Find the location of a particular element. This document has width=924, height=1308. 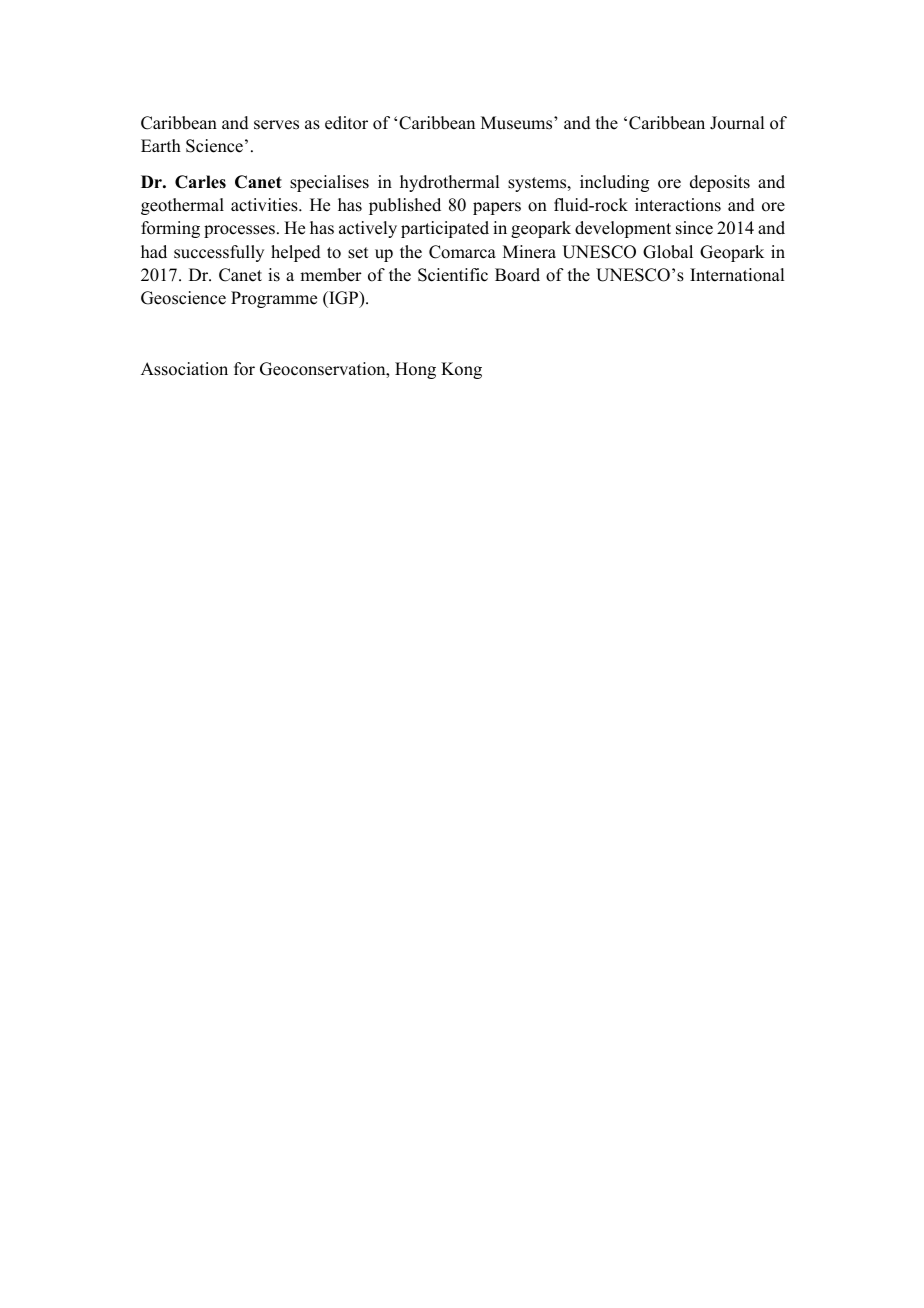

published is located at coordinates (405, 206).
